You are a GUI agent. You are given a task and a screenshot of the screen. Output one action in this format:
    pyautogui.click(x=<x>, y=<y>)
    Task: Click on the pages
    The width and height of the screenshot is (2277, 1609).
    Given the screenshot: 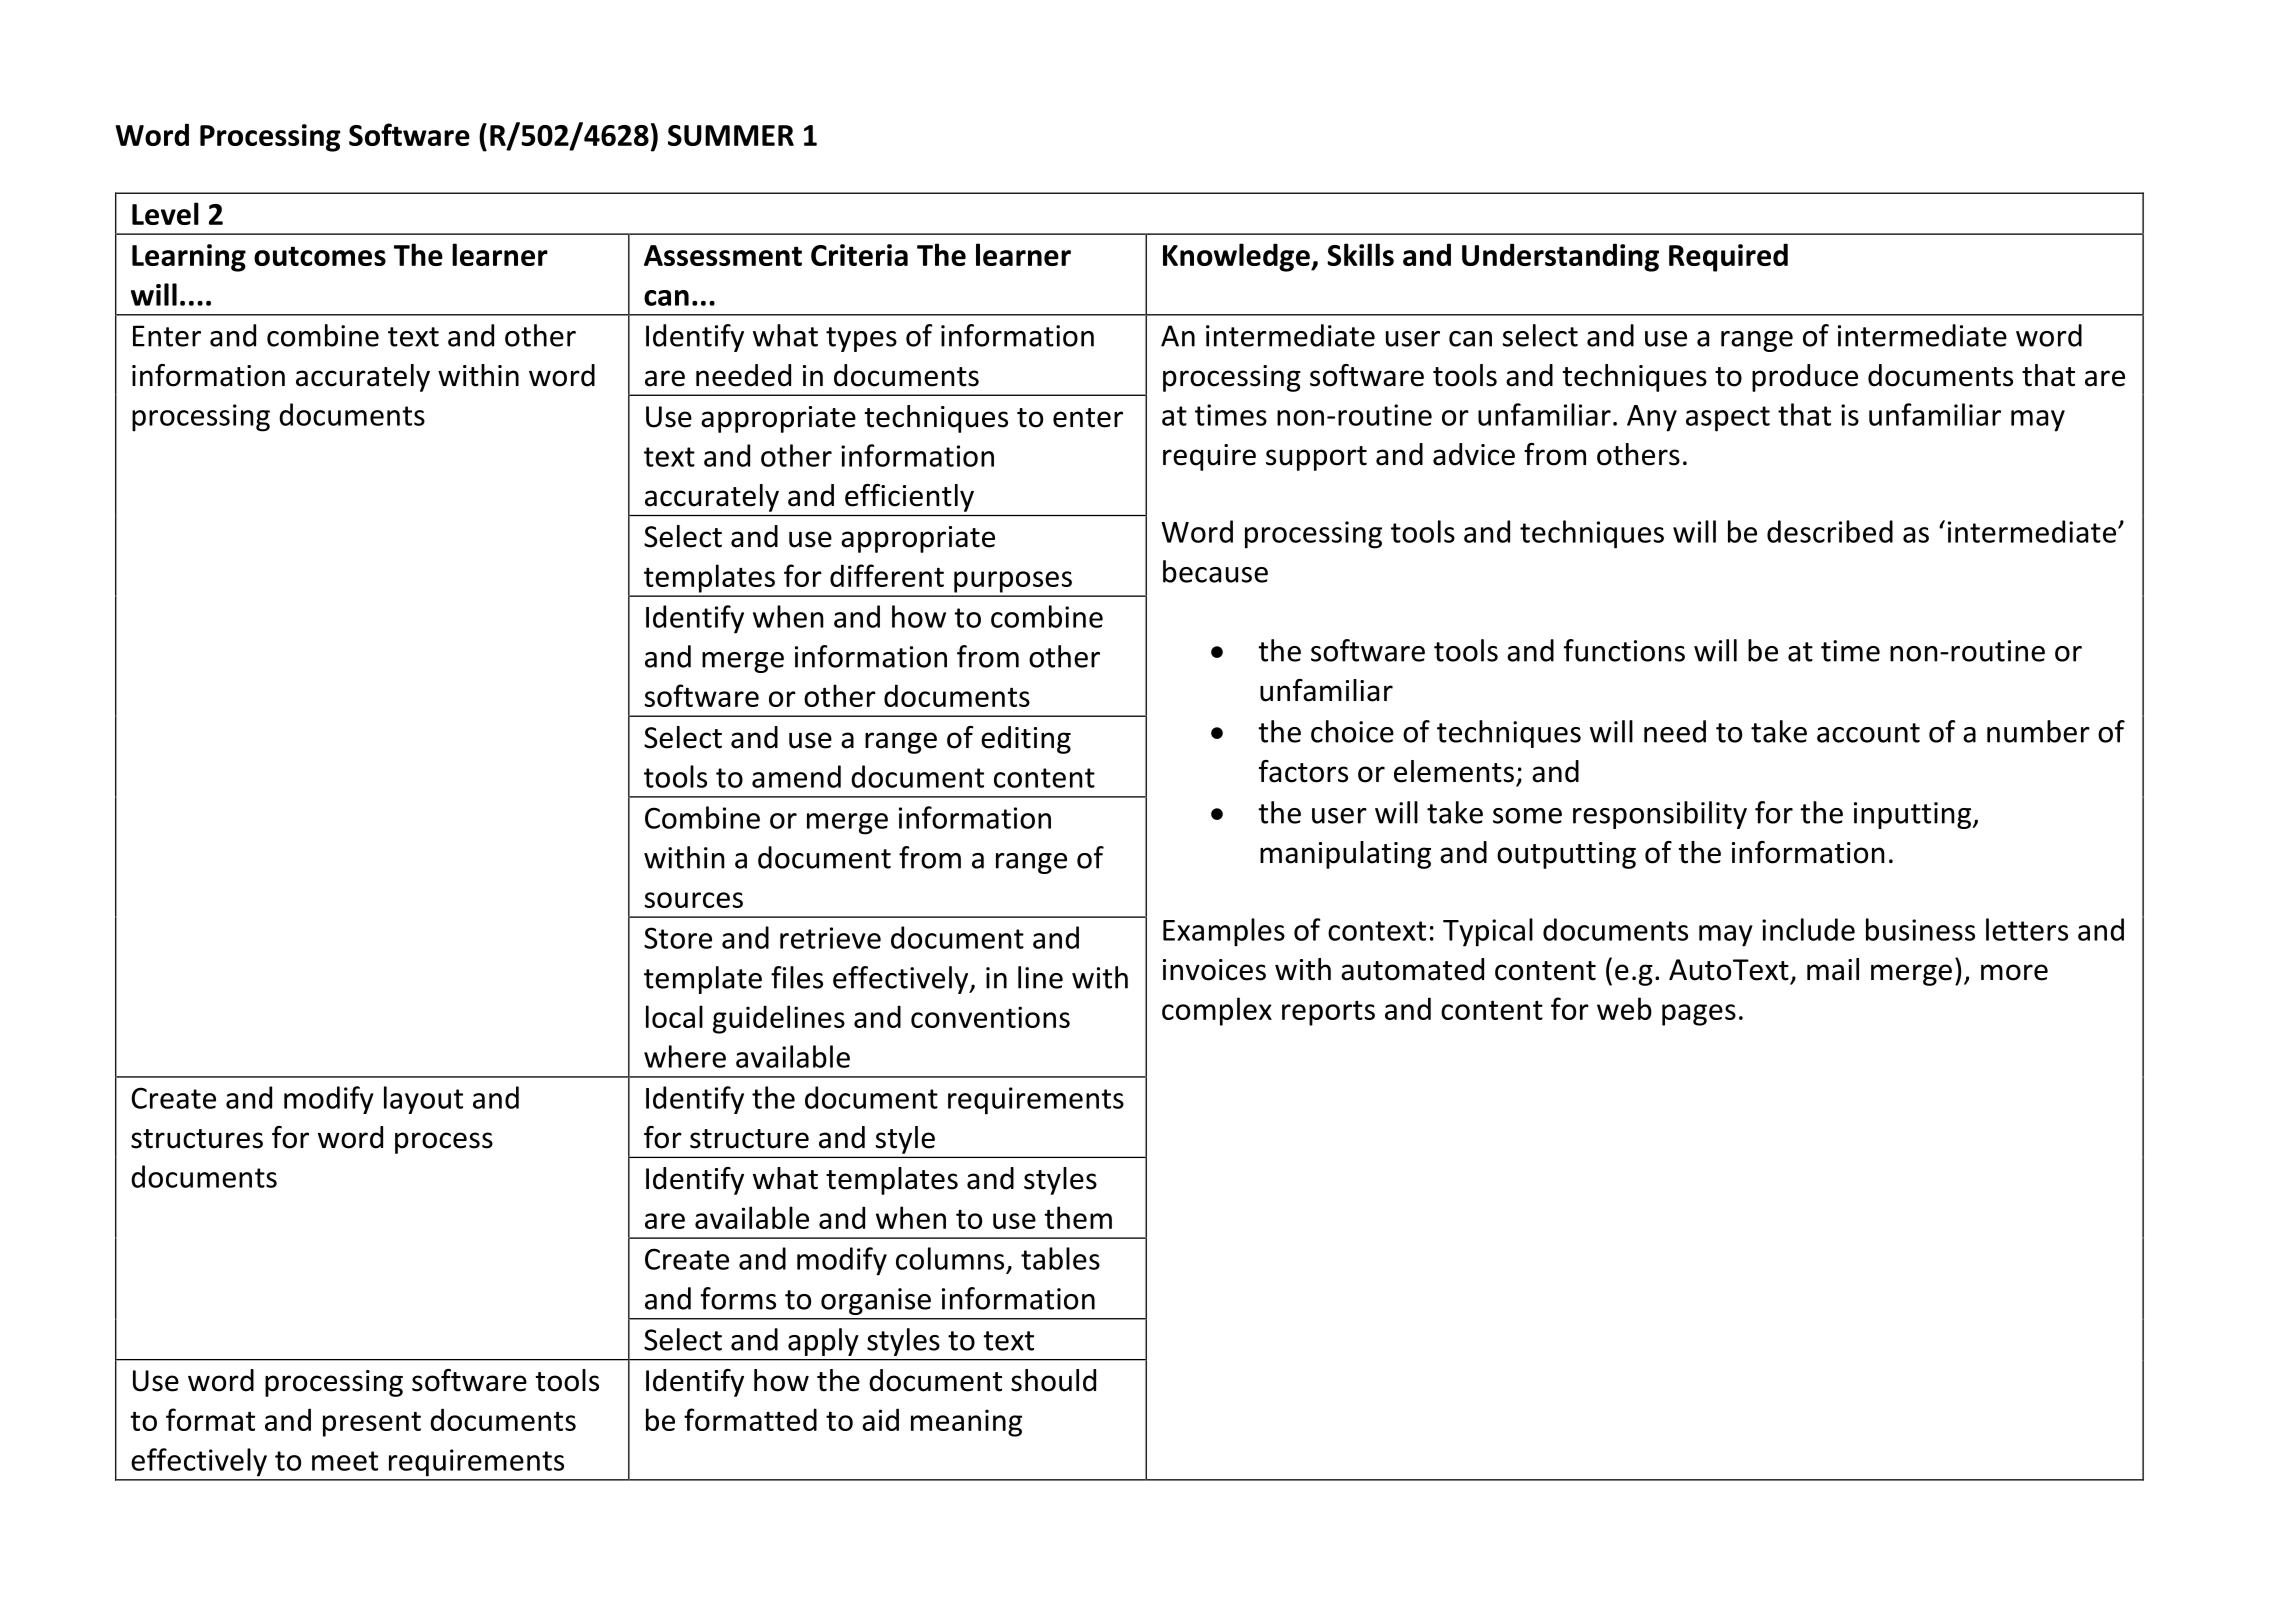 What is the action you would take?
    pyautogui.click(x=1699, y=1015)
